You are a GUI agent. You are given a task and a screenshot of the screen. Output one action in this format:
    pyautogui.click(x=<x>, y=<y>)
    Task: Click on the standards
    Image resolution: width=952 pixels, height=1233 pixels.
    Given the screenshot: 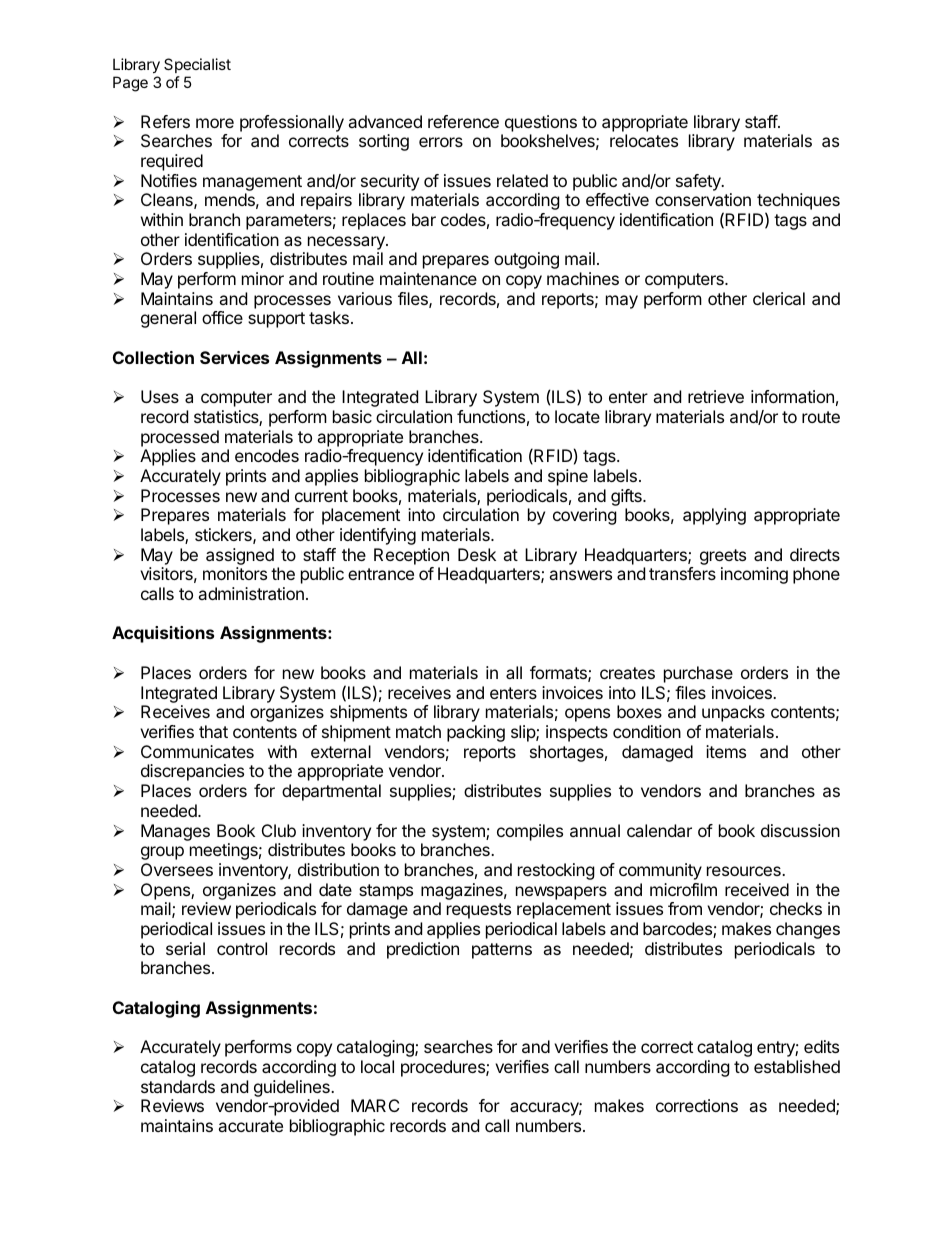 What is the action you would take?
    pyautogui.click(x=178, y=1086)
